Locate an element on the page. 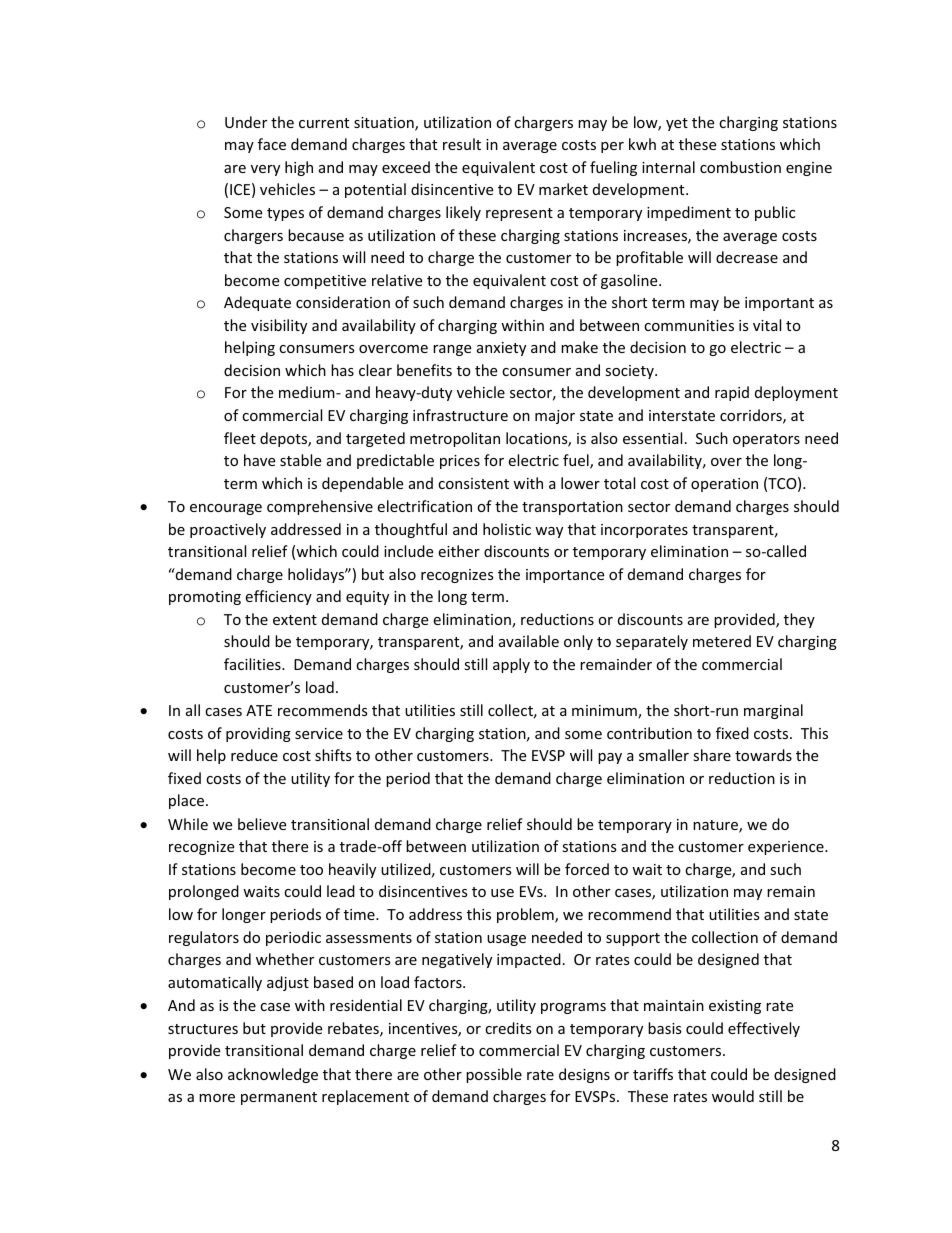  efficiency is located at coordinates (278, 597).
